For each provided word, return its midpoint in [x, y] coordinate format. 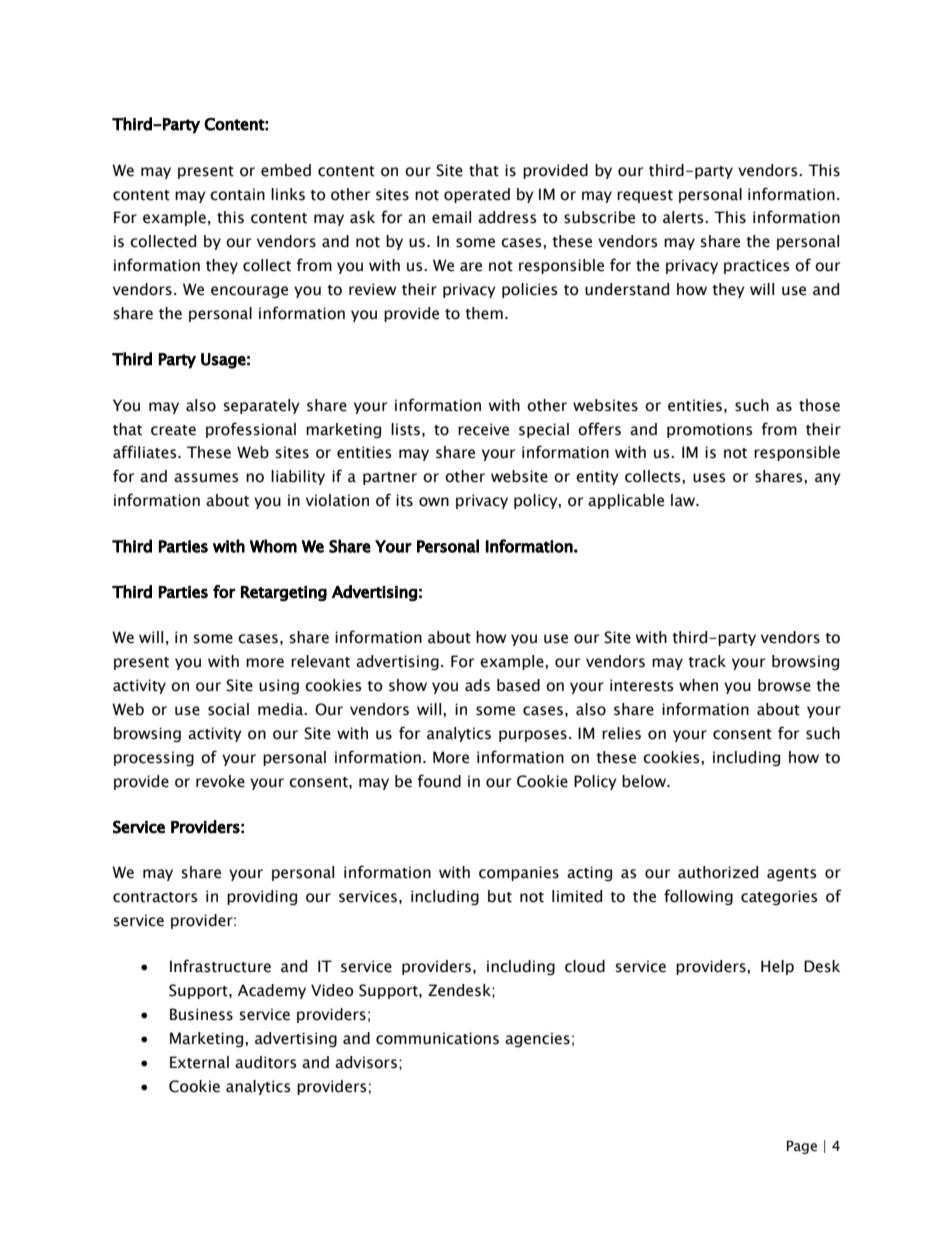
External [199, 1062]
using [279, 686]
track [707, 661]
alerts [684, 217]
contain [237, 194]
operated [477, 195]
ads [477, 685]
